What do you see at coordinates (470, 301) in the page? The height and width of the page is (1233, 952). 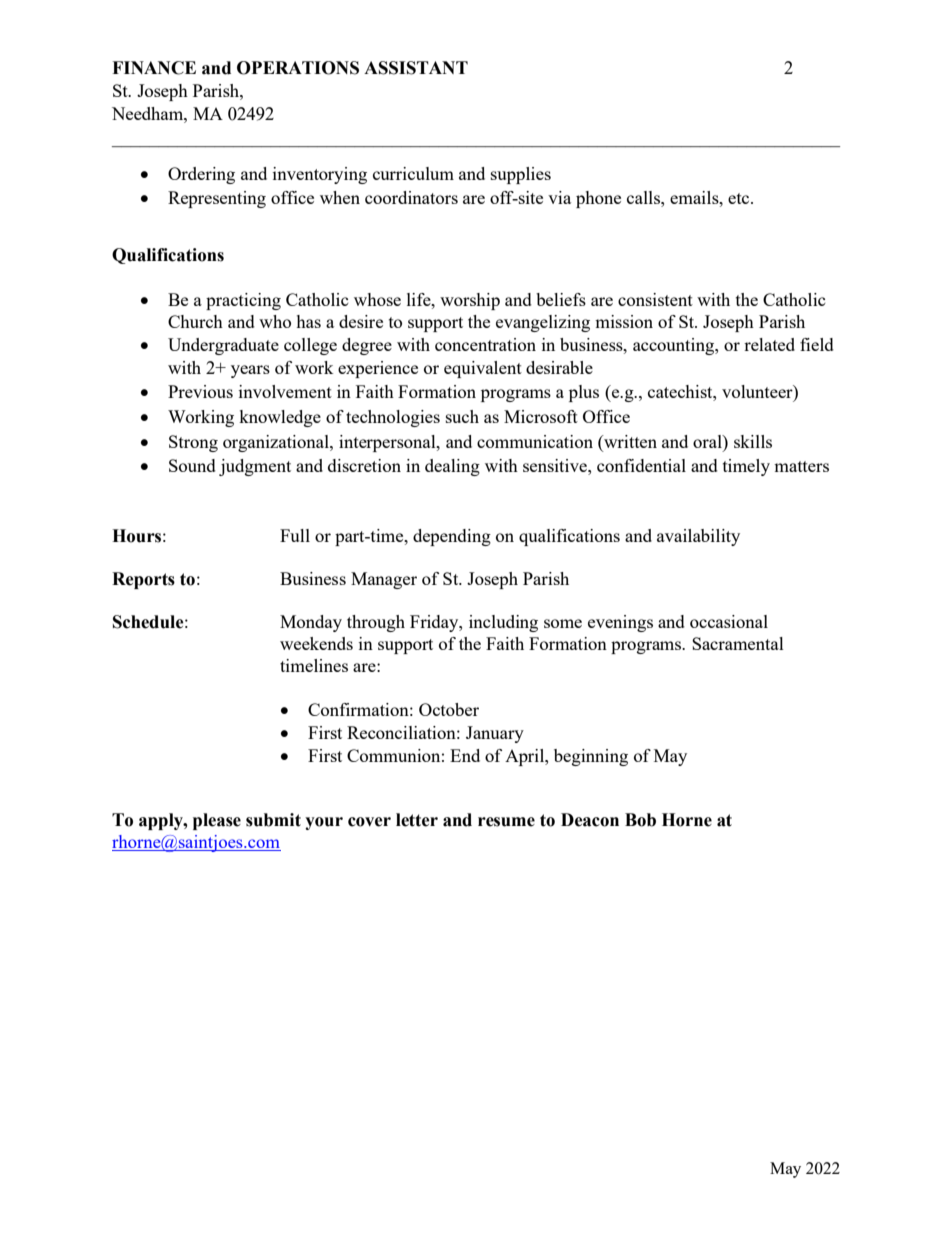 I see `worship` at bounding box center [470, 301].
